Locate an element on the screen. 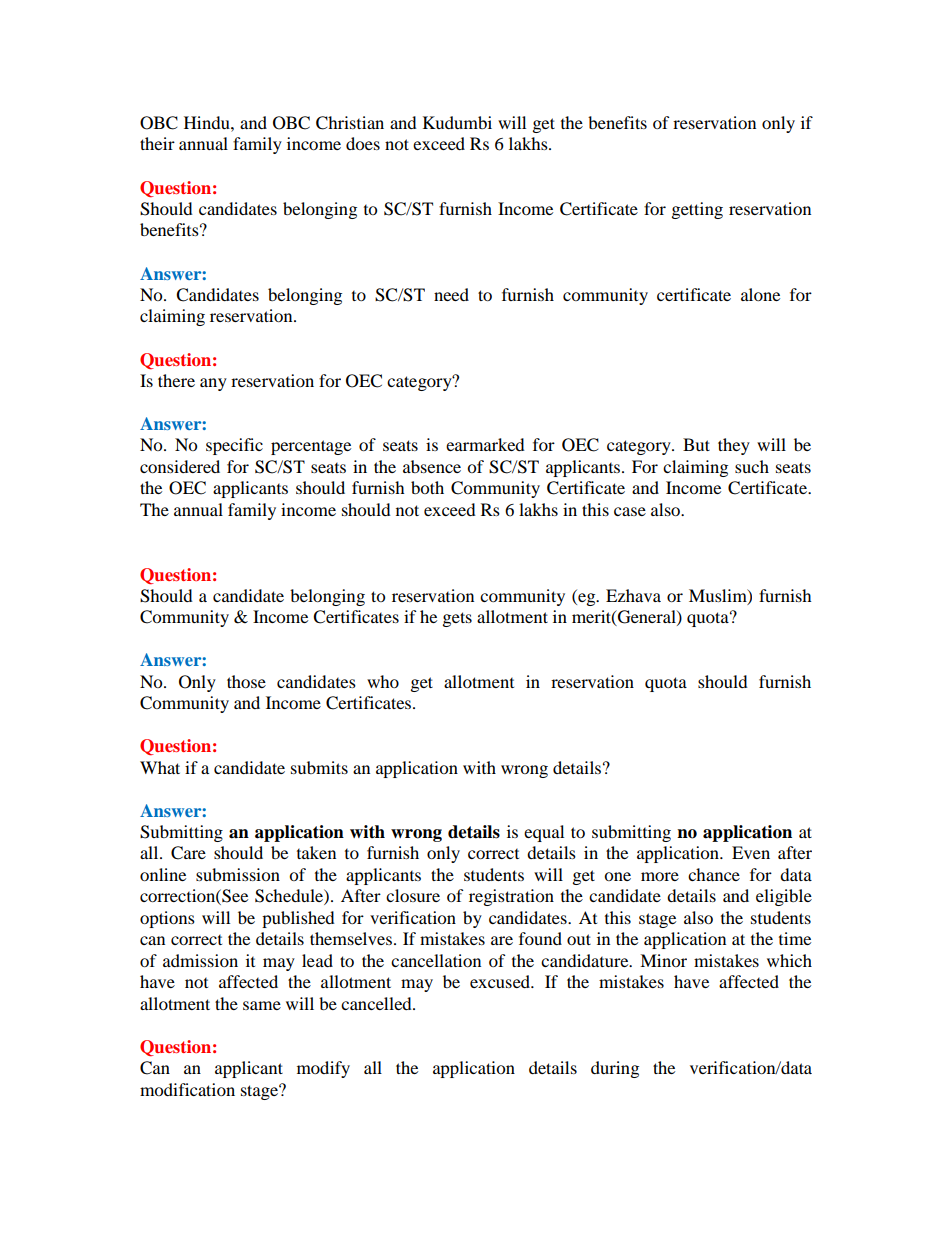  does is located at coordinates (363, 143).
